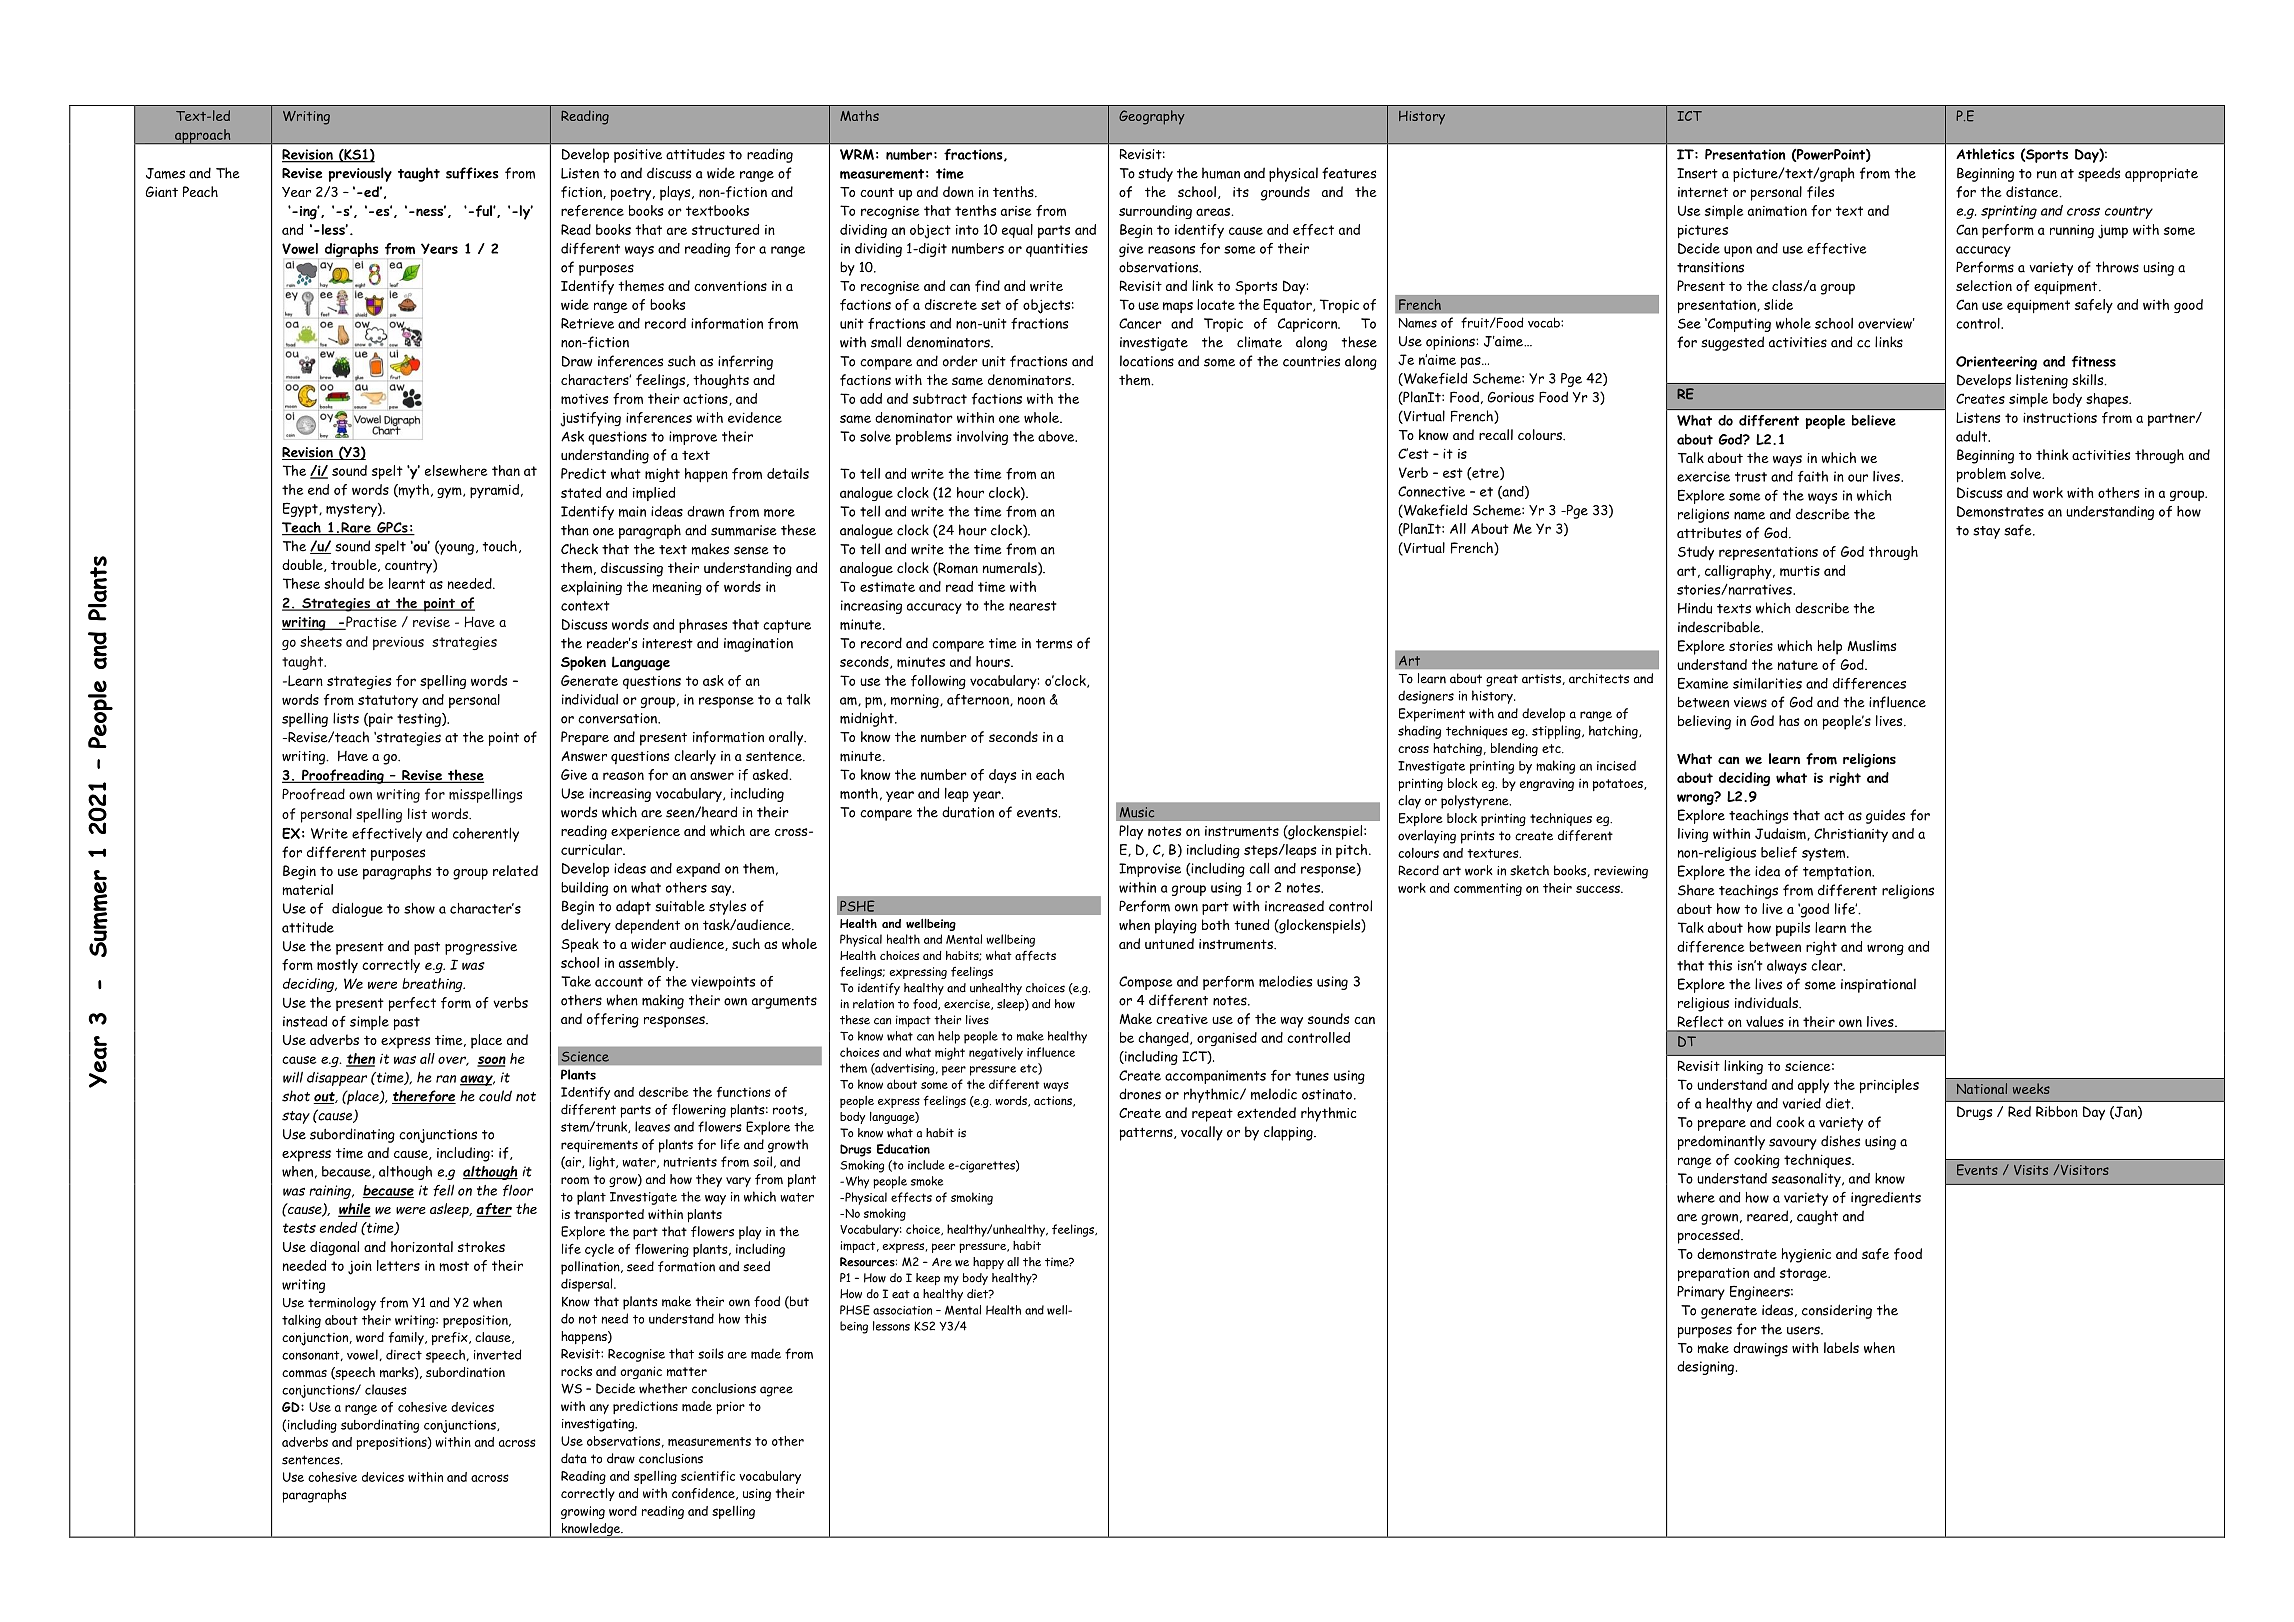  Describe the element at coordinates (1147, 1134) in the document. I see `patterns` at that location.
